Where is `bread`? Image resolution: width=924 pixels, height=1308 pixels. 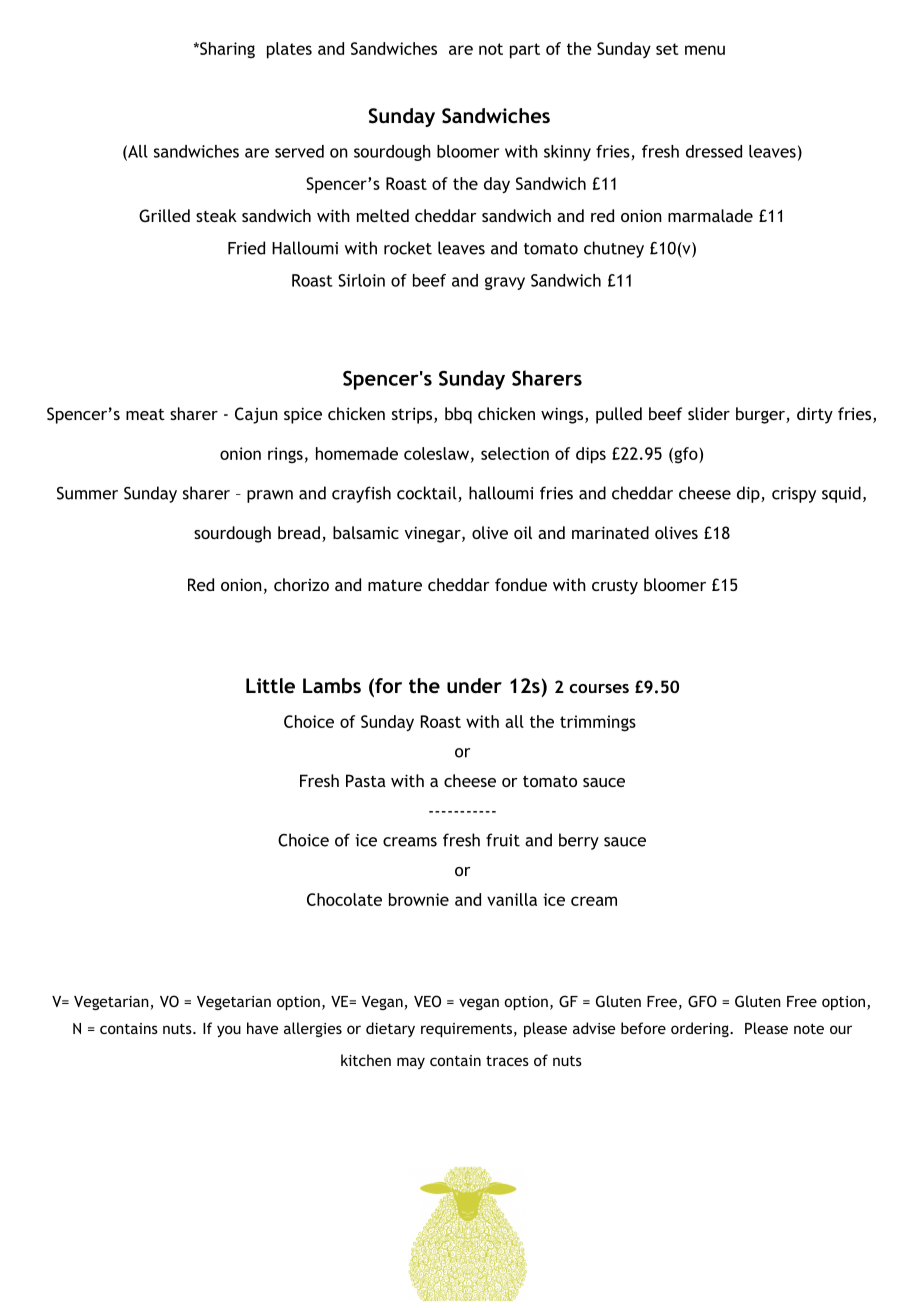
bread is located at coordinates (299, 532).
